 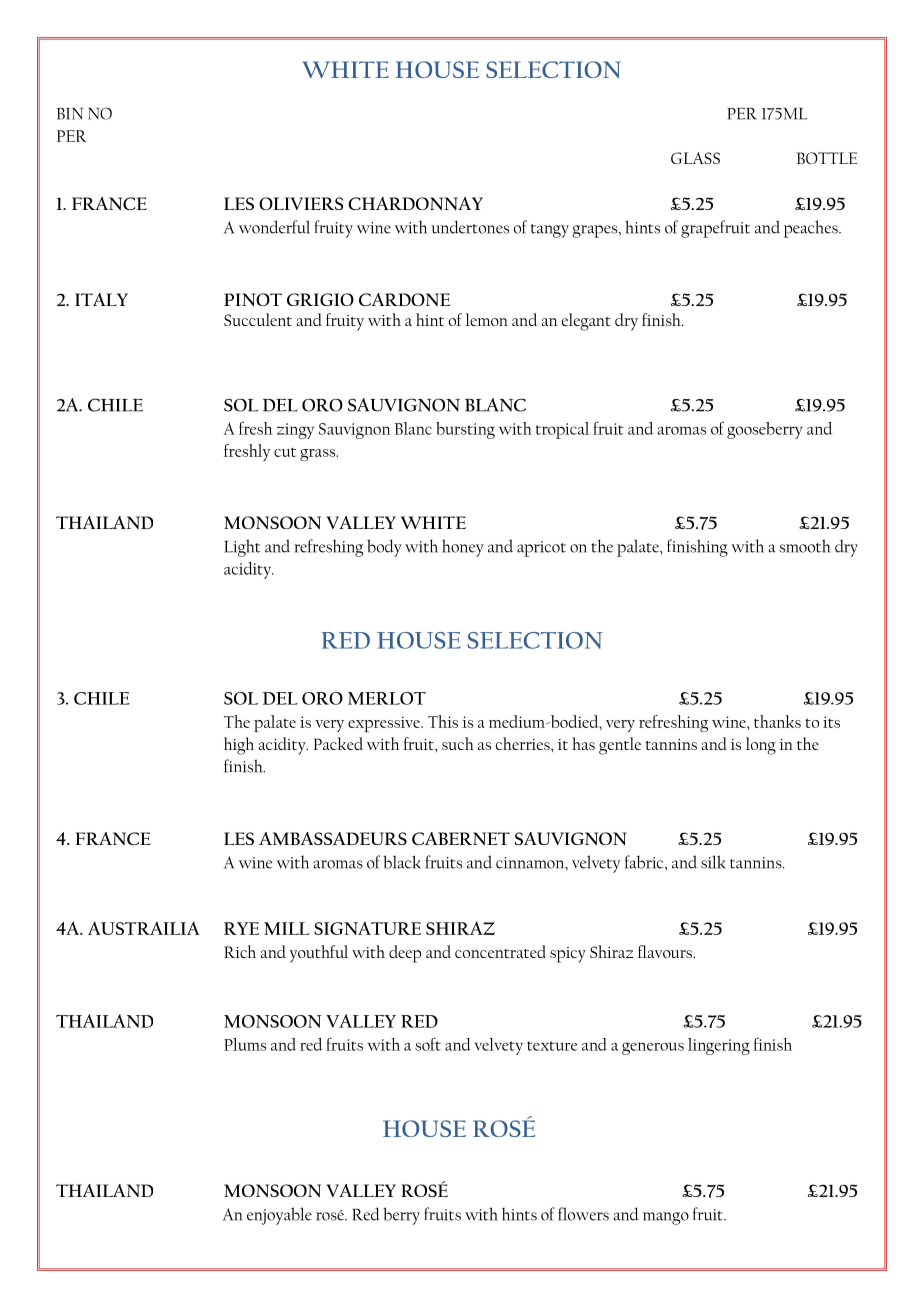 I want to click on thanks, so click(x=777, y=721).
